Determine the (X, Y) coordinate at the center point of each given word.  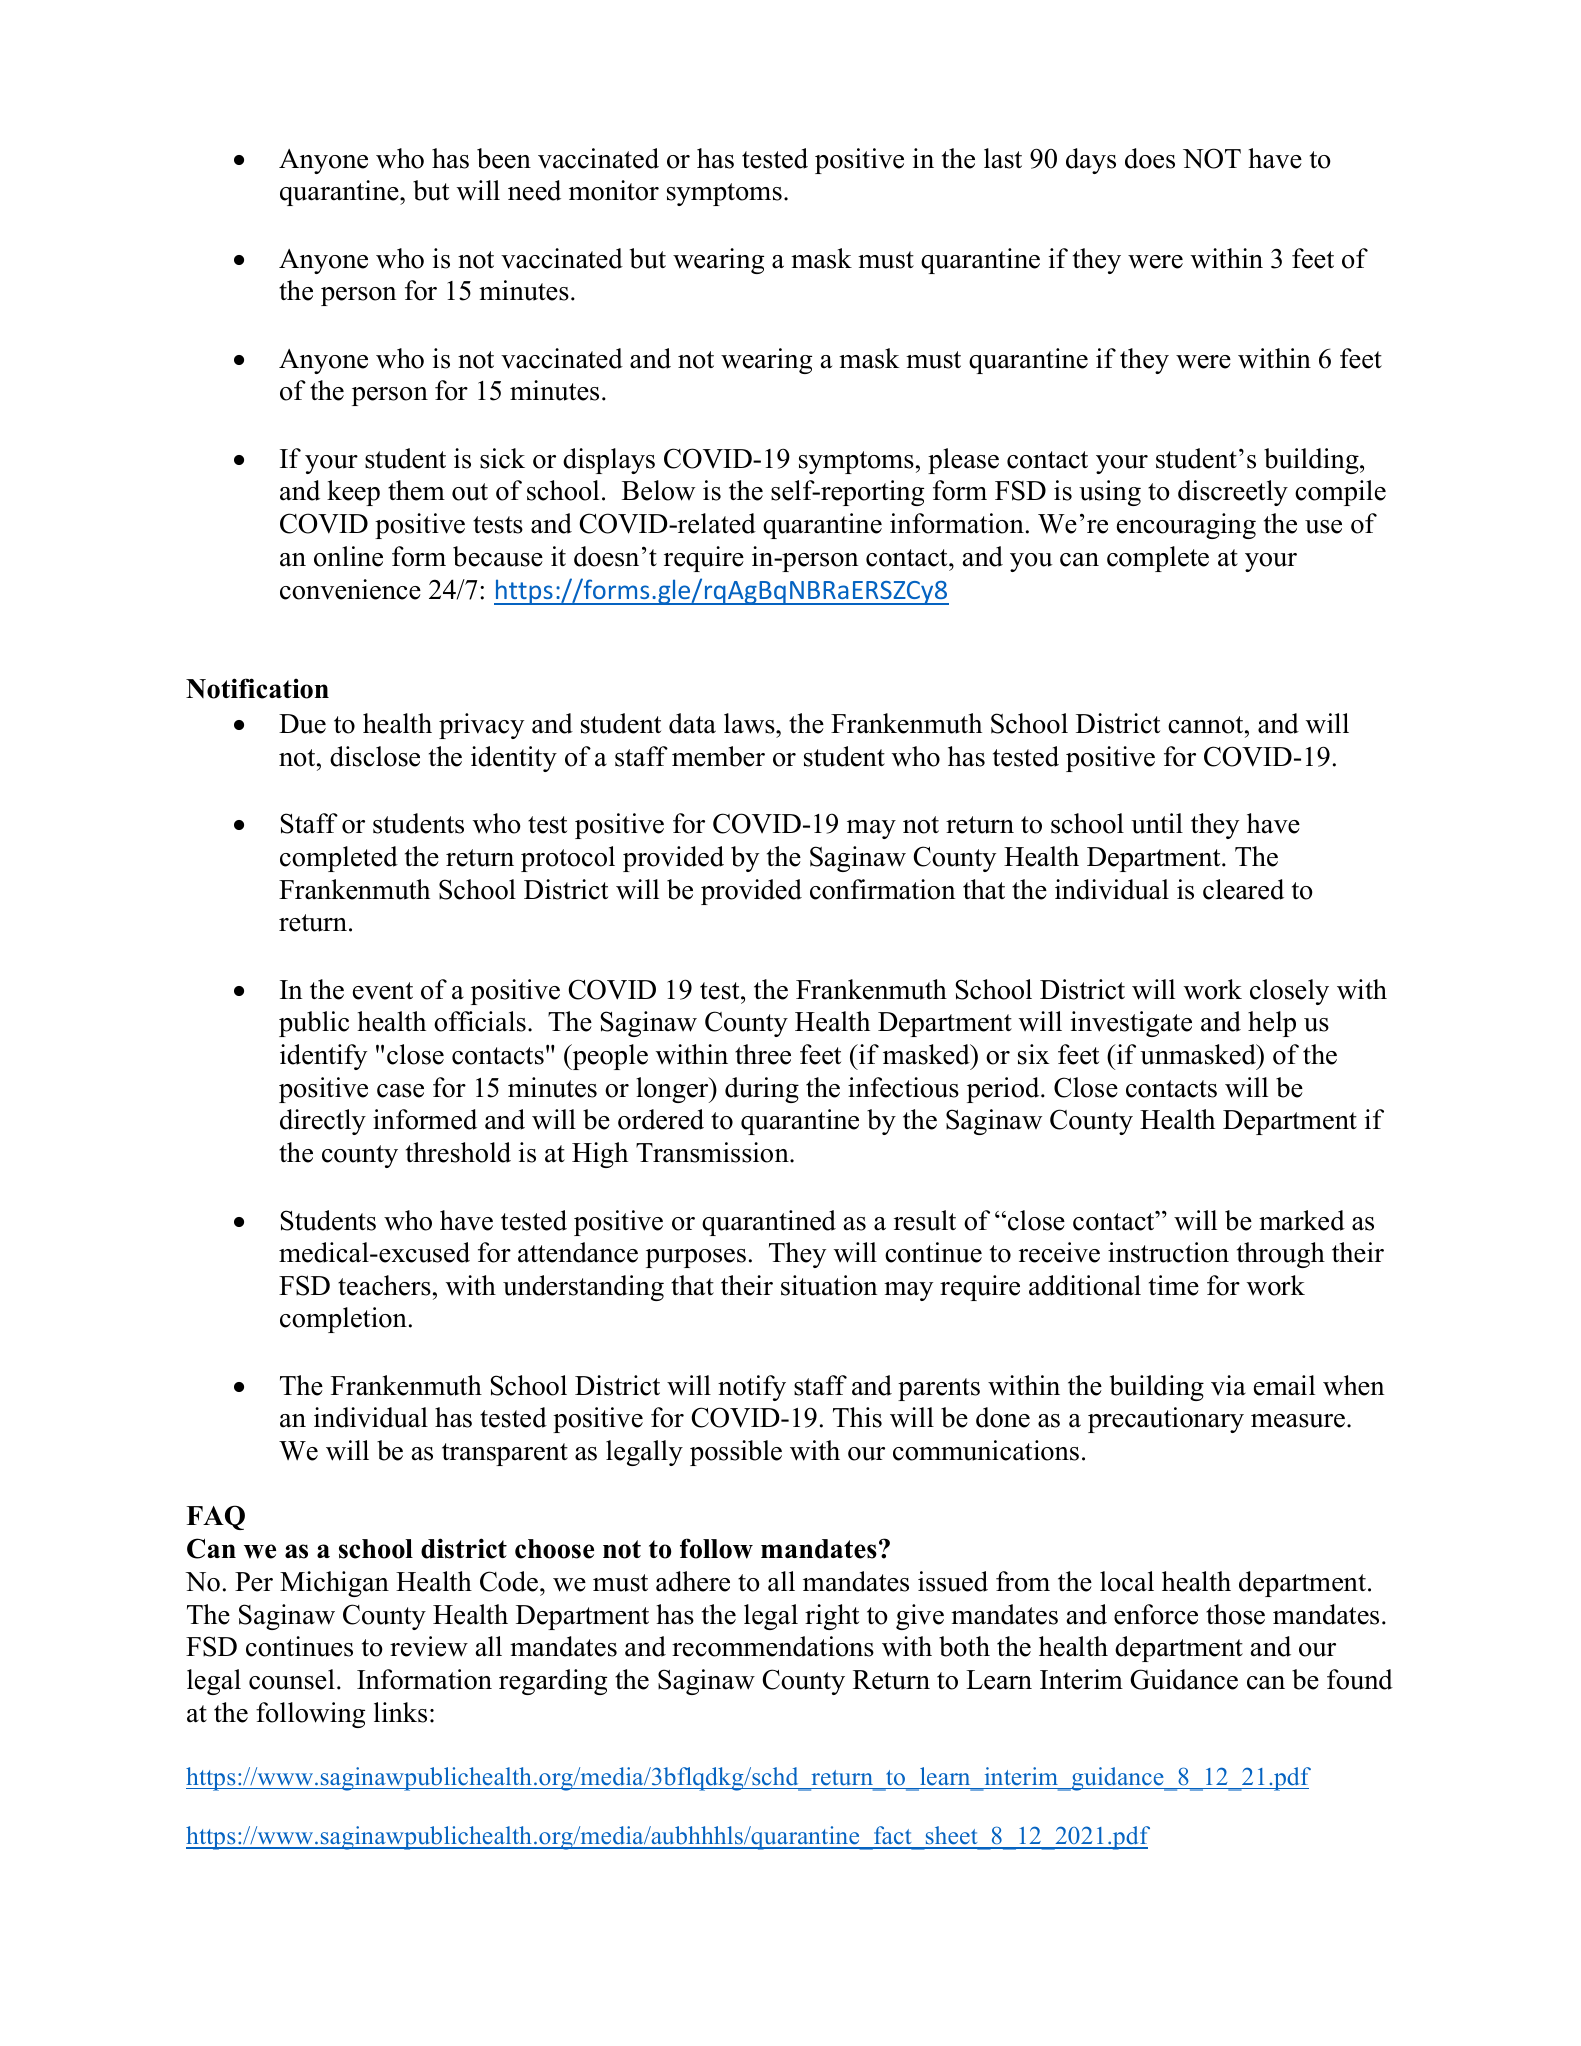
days (1091, 161)
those (1235, 1614)
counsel (292, 1679)
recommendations (773, 1646)
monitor (614, 190)
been (504, 158)
